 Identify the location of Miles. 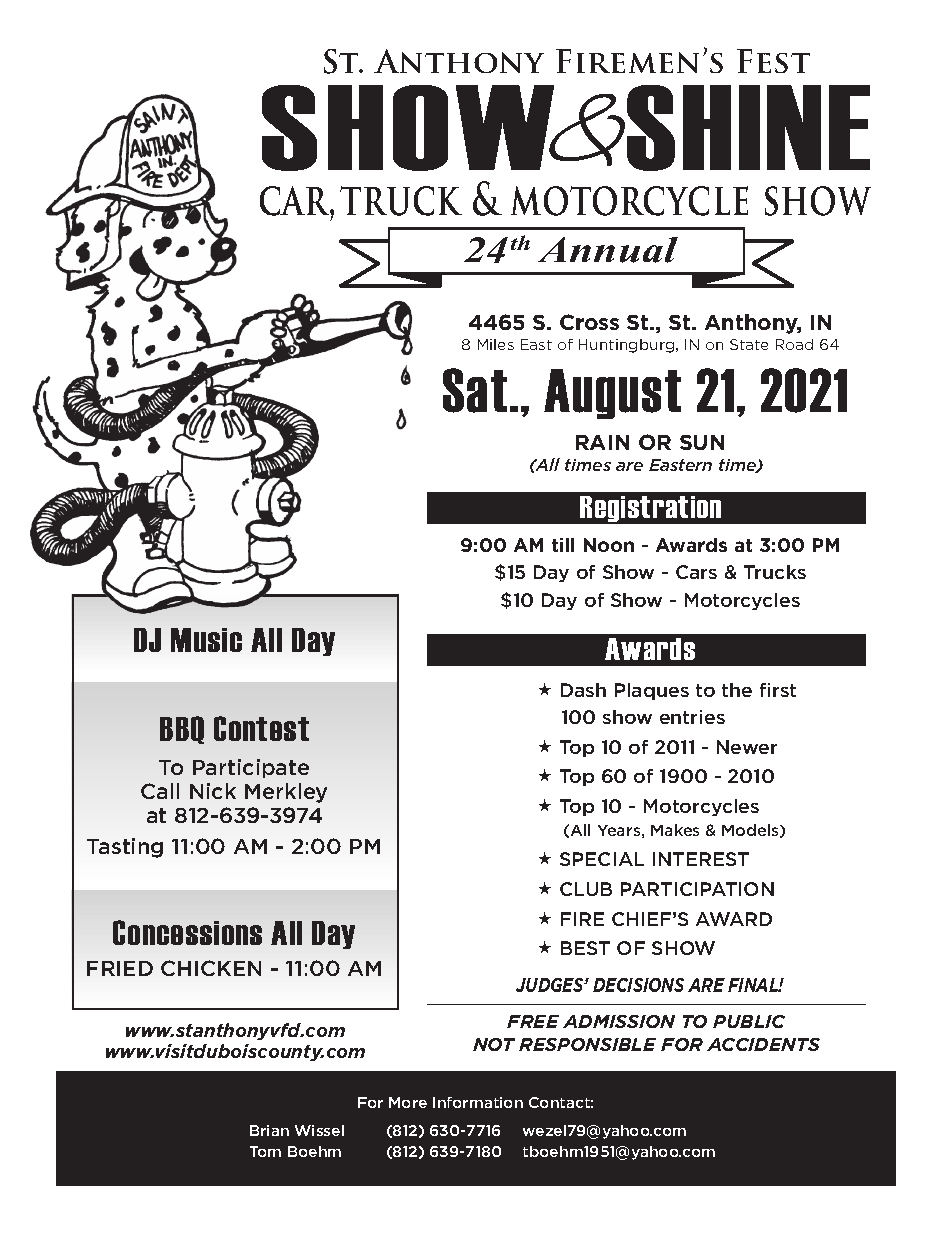
(496, 344).
